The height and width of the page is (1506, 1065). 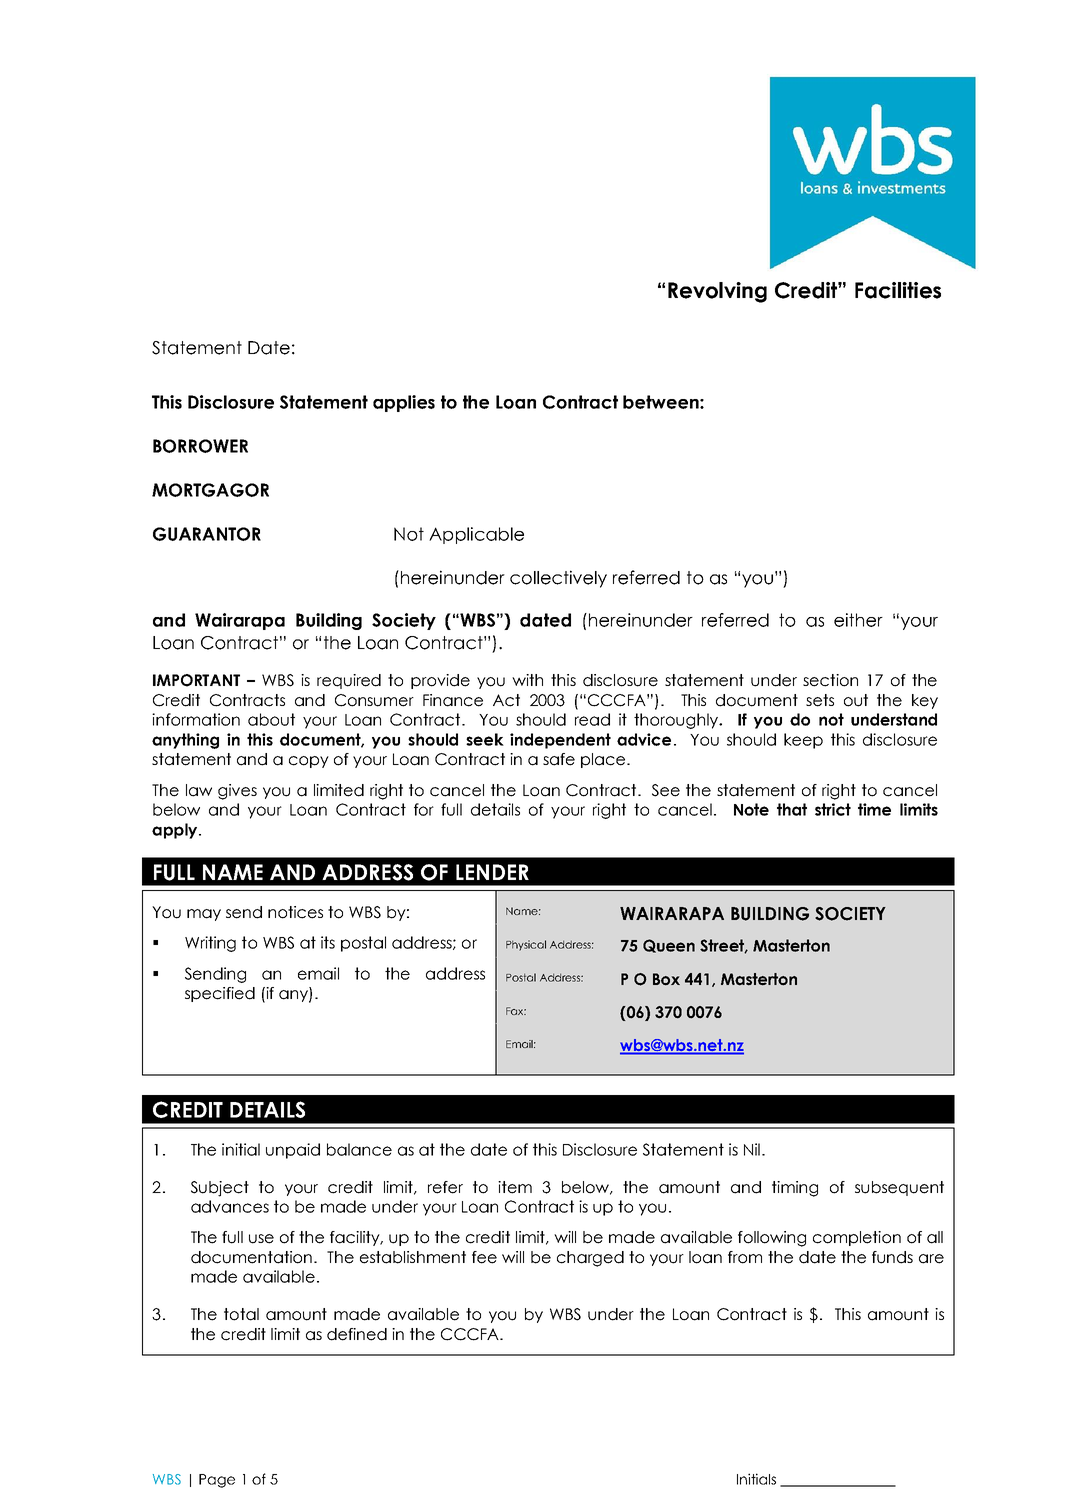 What do you see at coordinates (590, 1259) in the page?
I see `charged` at bounding box center [590, 1259].
